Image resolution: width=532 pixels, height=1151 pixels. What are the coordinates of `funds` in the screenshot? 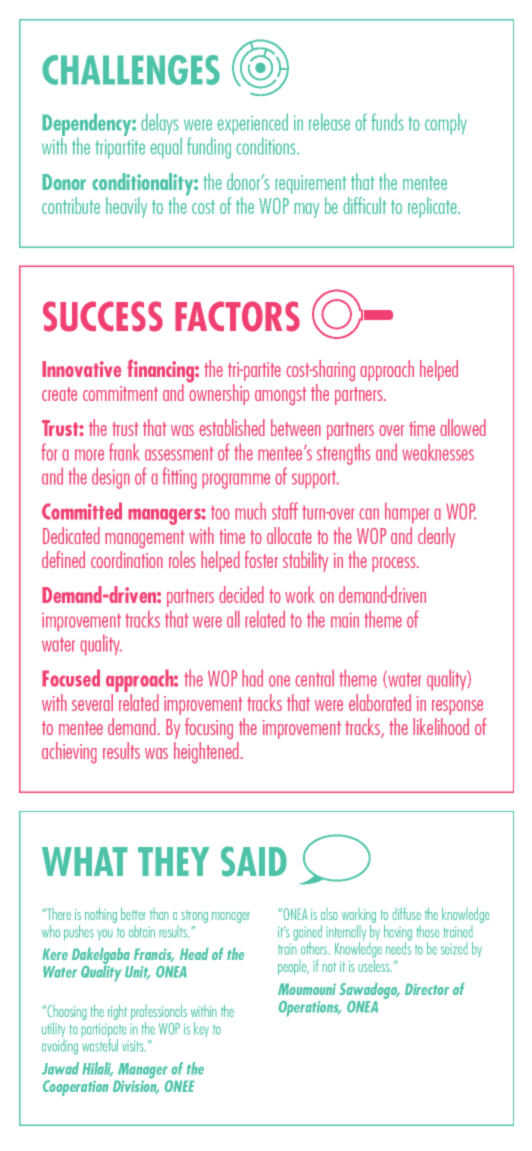 It's located at (387, 122).
